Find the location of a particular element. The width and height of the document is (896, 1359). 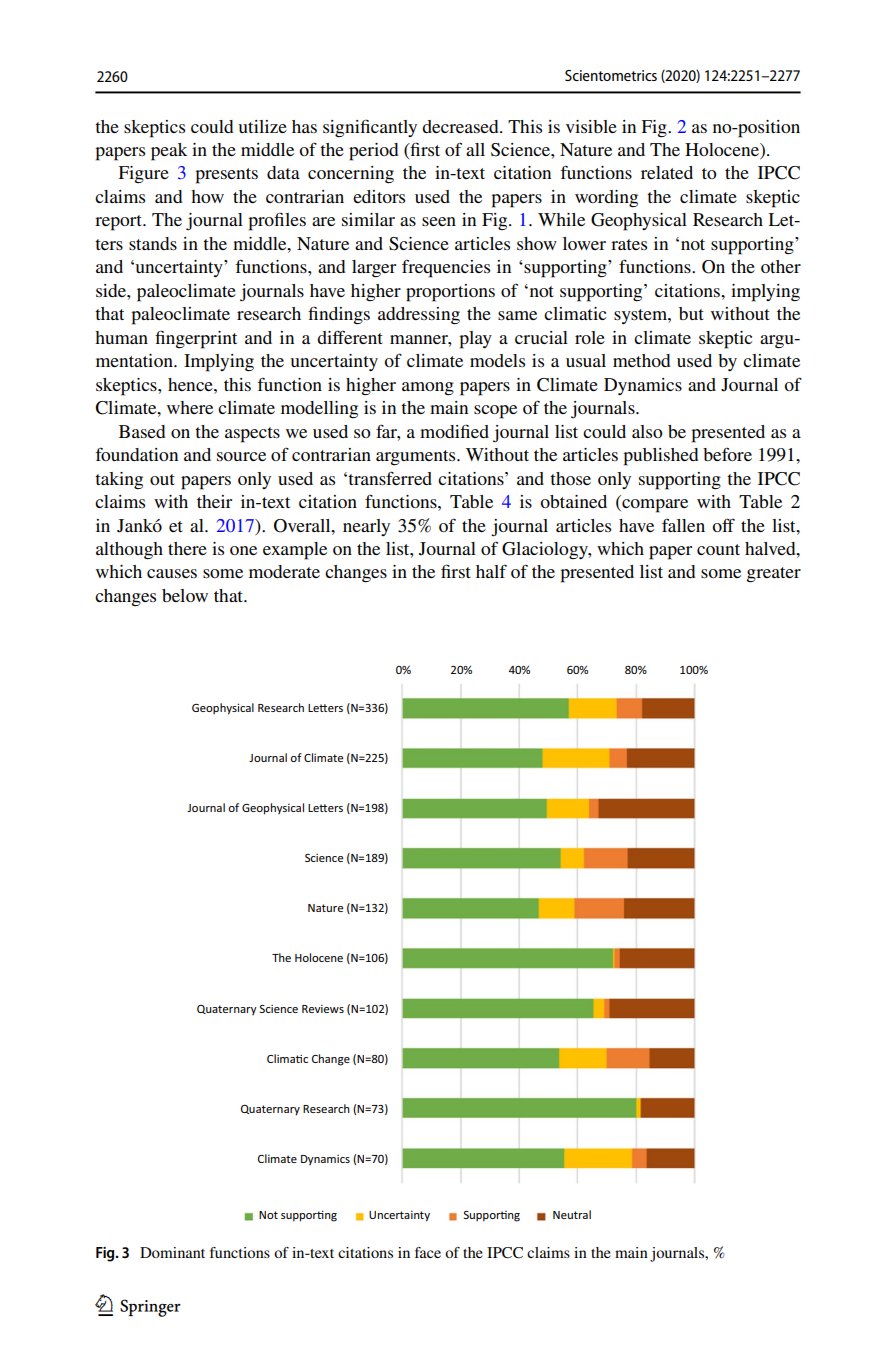

peak is located at coordinates (169, 152).
